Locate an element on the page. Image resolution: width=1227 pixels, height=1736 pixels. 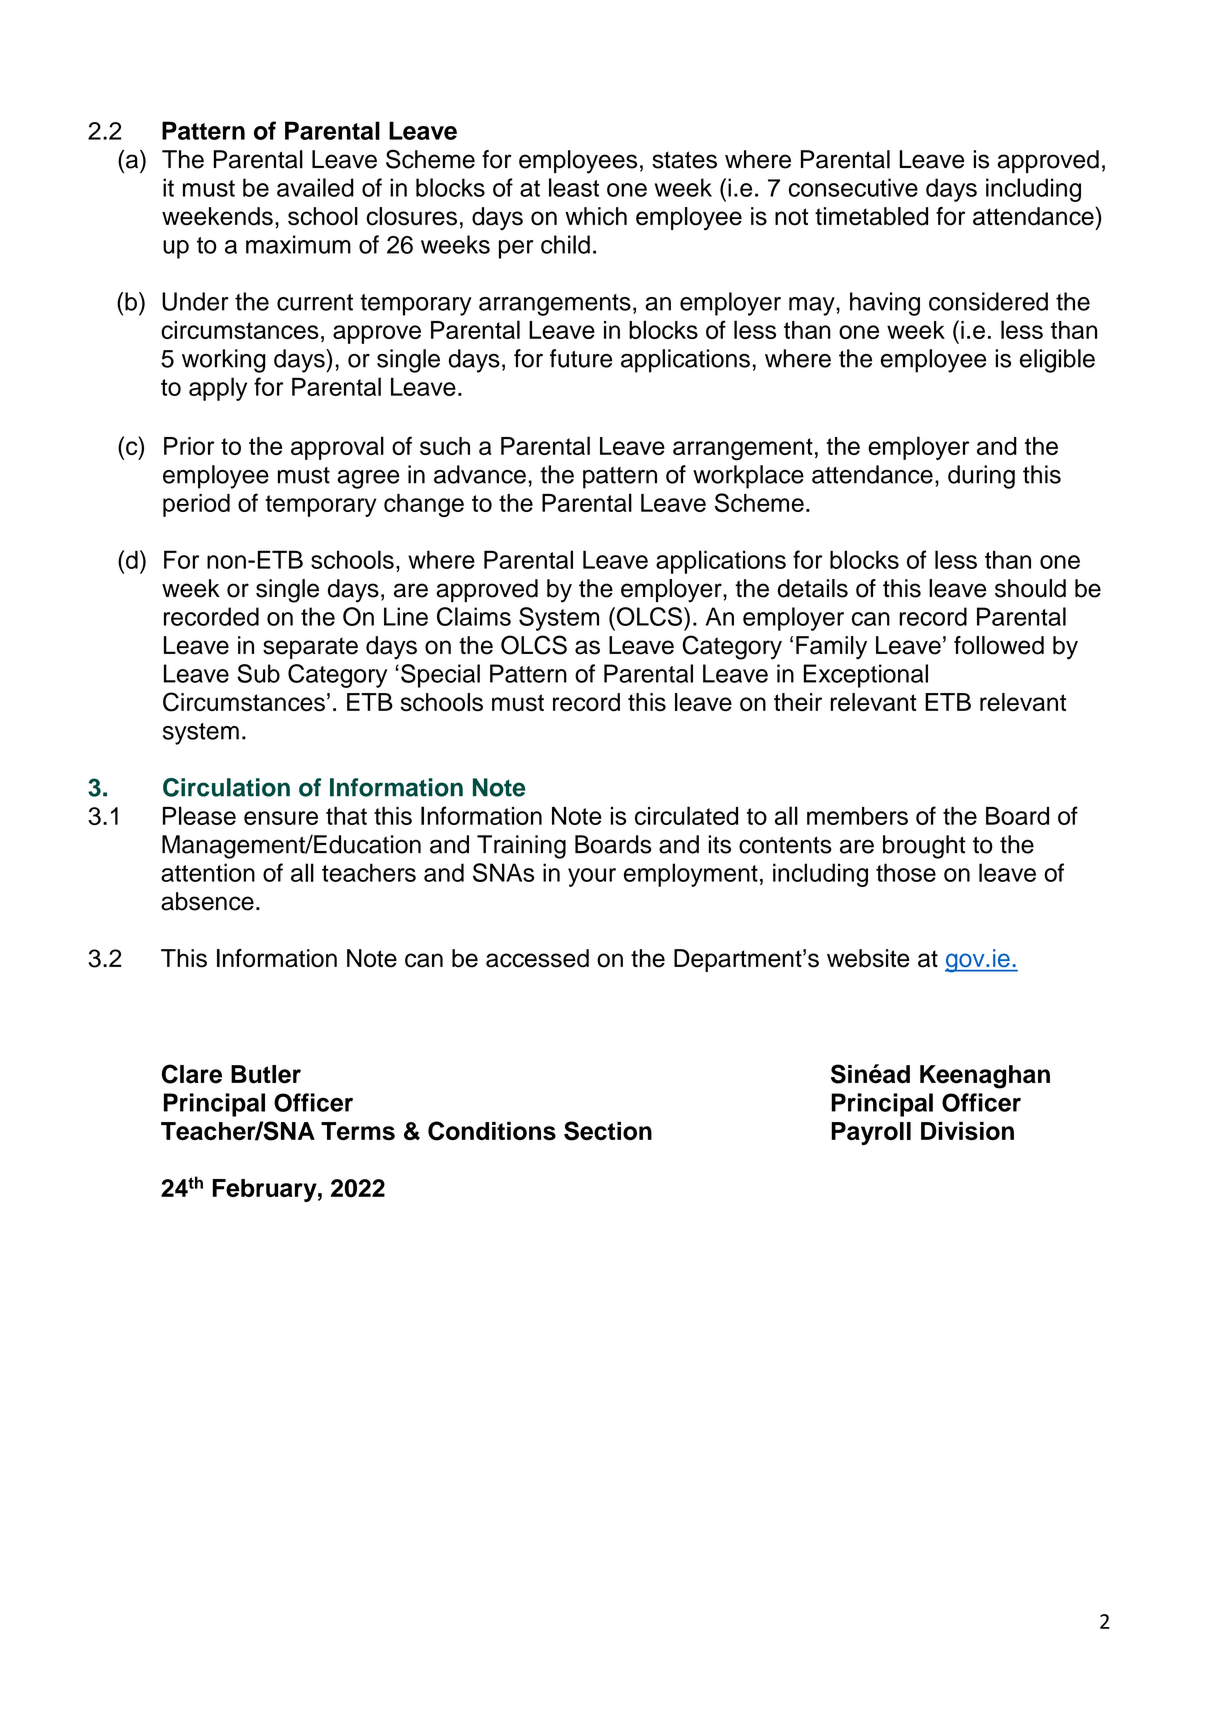
consecutive is located at coordinates (853, 187).
